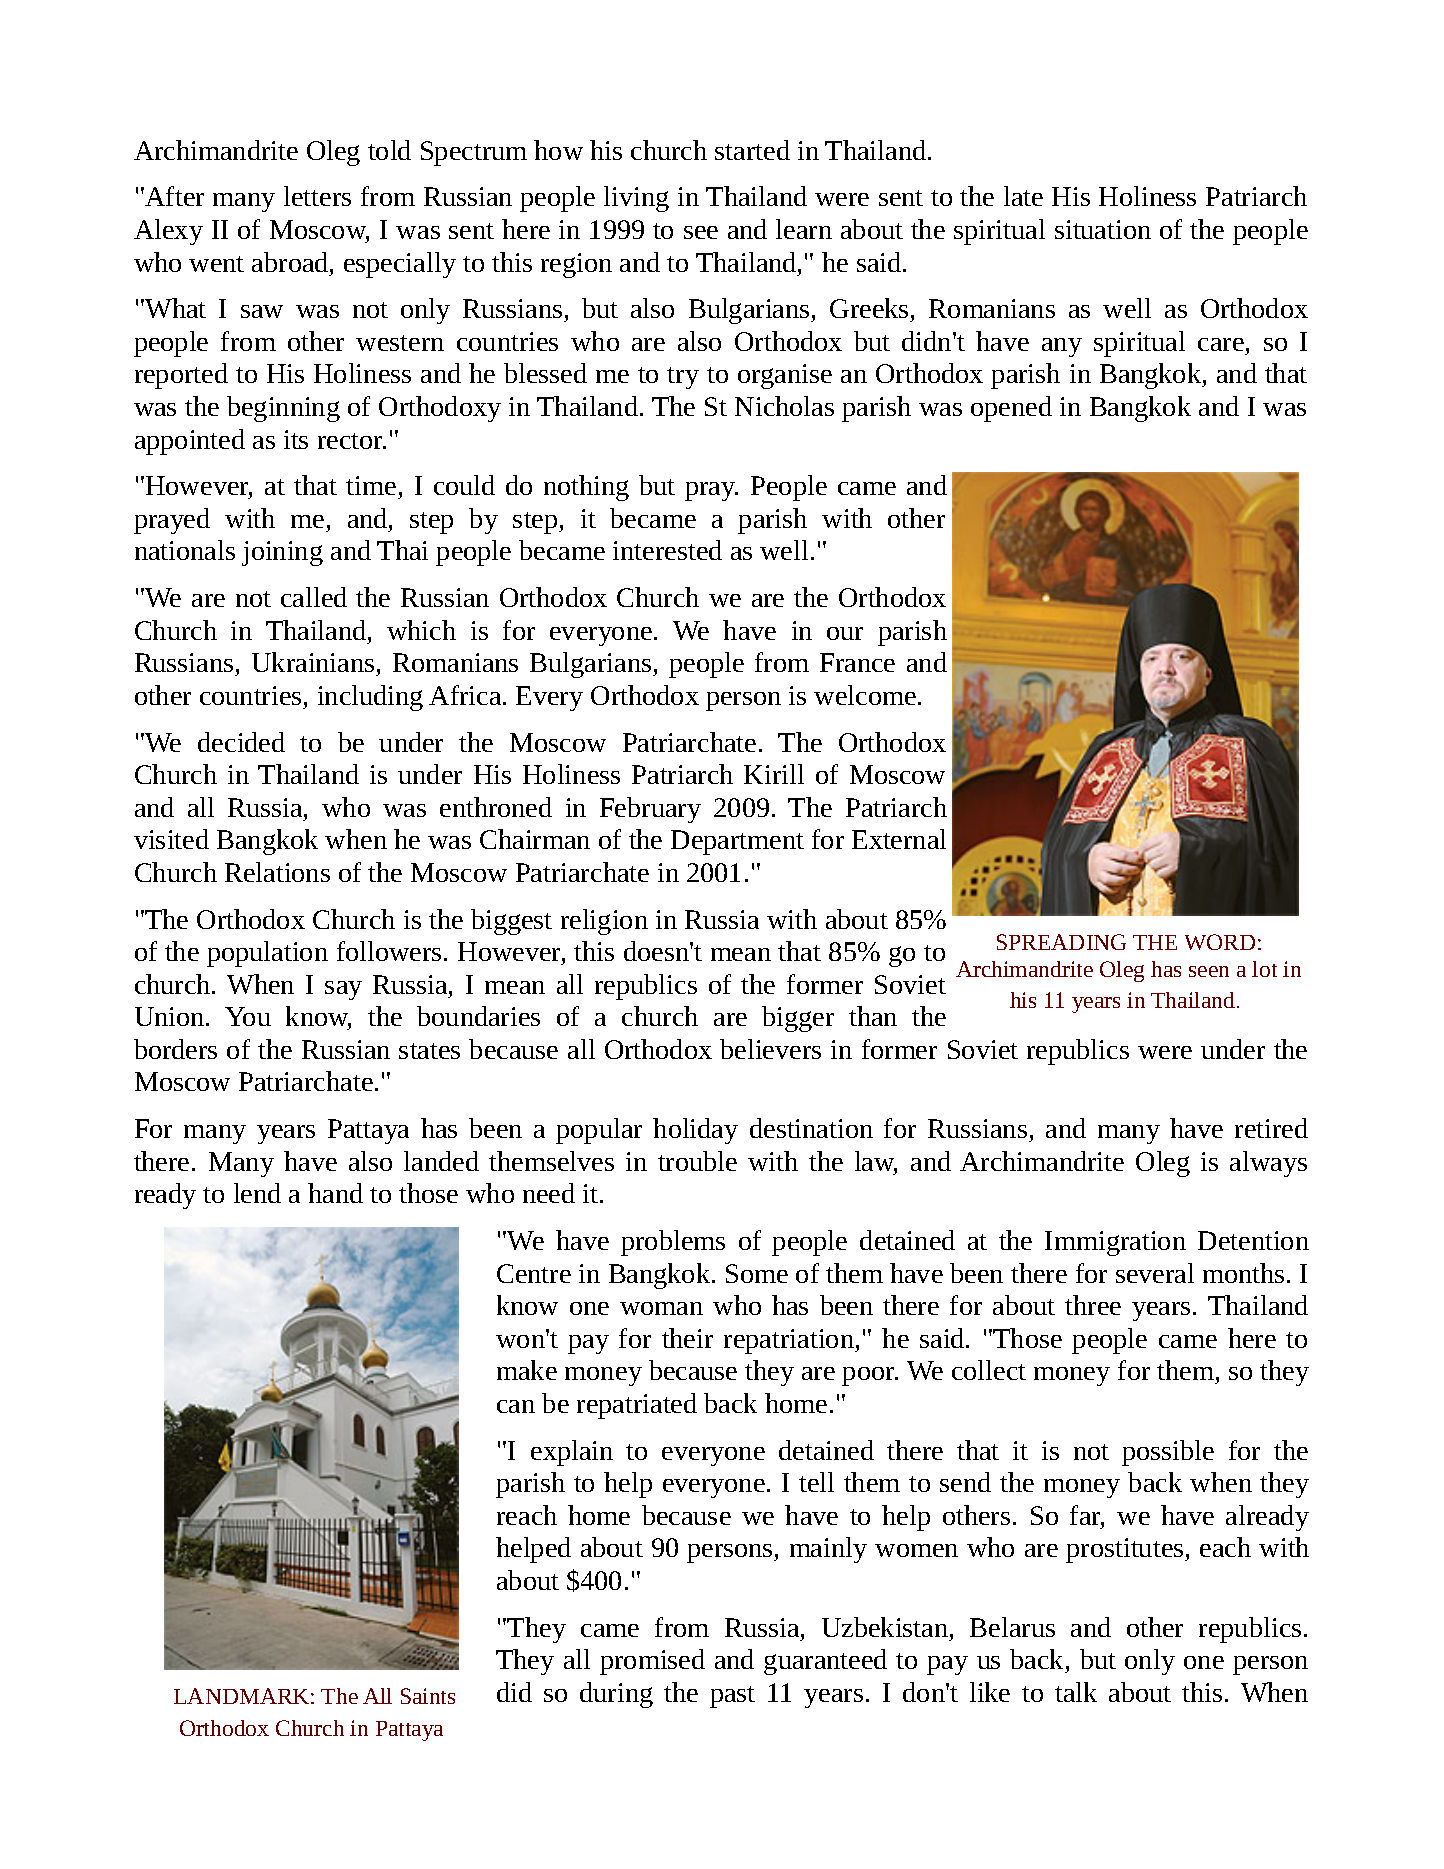 The height and width of the screenshot is (1869, 1444). Describe the element at coordinates (428, 1696) in the screenshot. I see `Saints` at that location.
